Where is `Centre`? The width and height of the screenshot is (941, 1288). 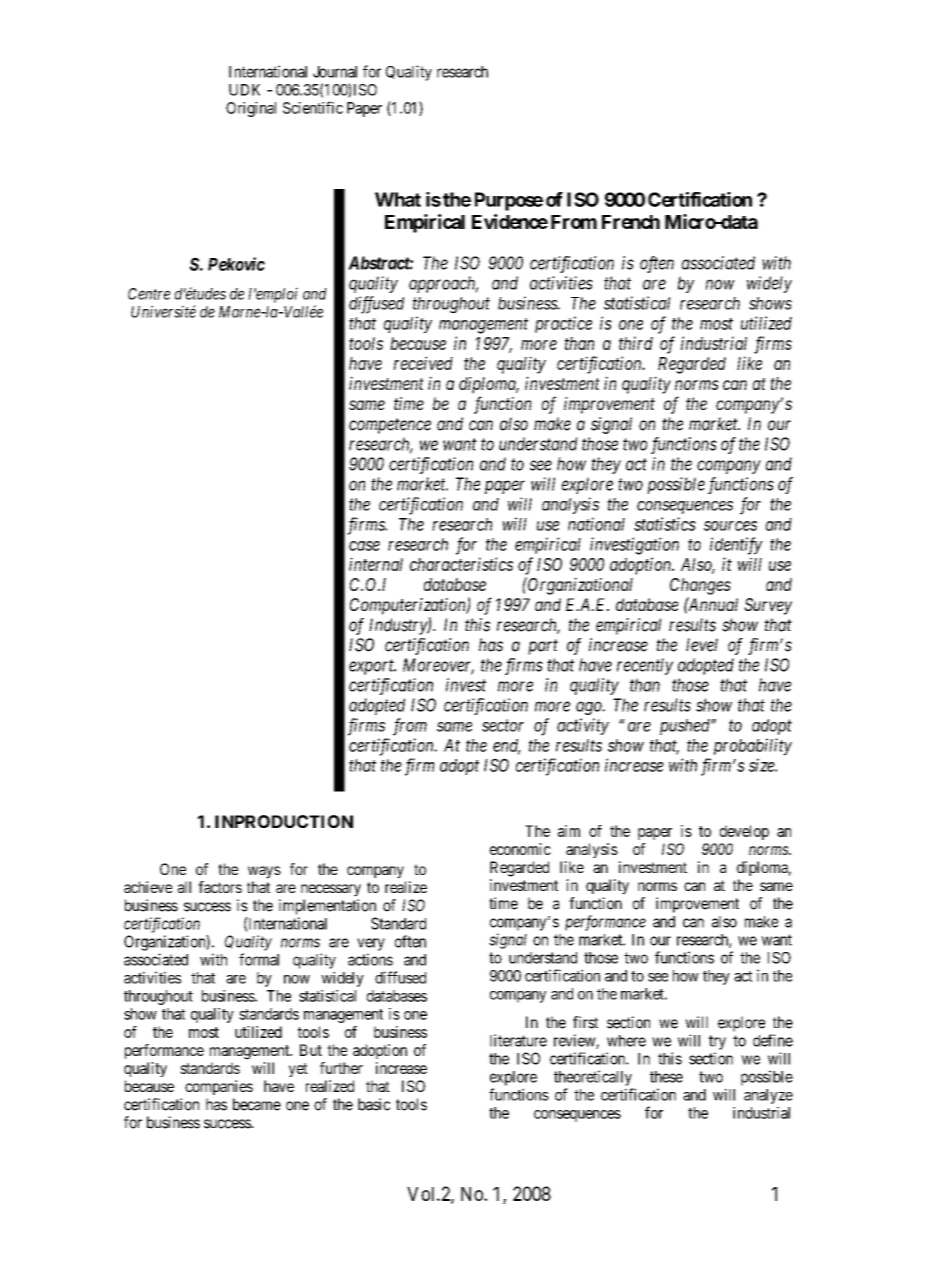
Centre is located at coordinates (149, 294).
